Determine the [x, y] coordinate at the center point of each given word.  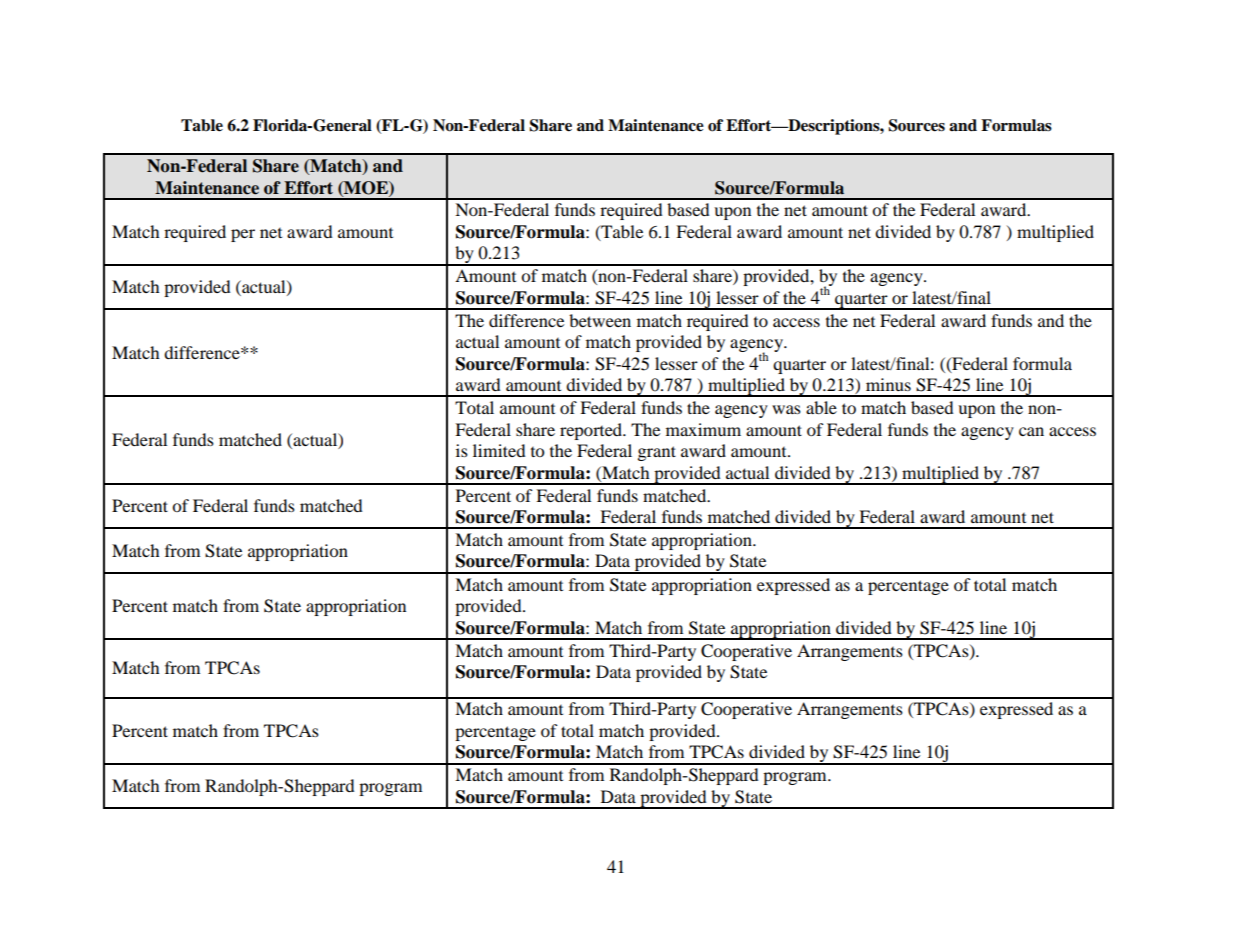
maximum [703, 429]
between [600, 320]
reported [592, 431]
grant [657, 453]
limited [499, 450]
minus [888, 384]
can [1031, 431]
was [786, 409]
